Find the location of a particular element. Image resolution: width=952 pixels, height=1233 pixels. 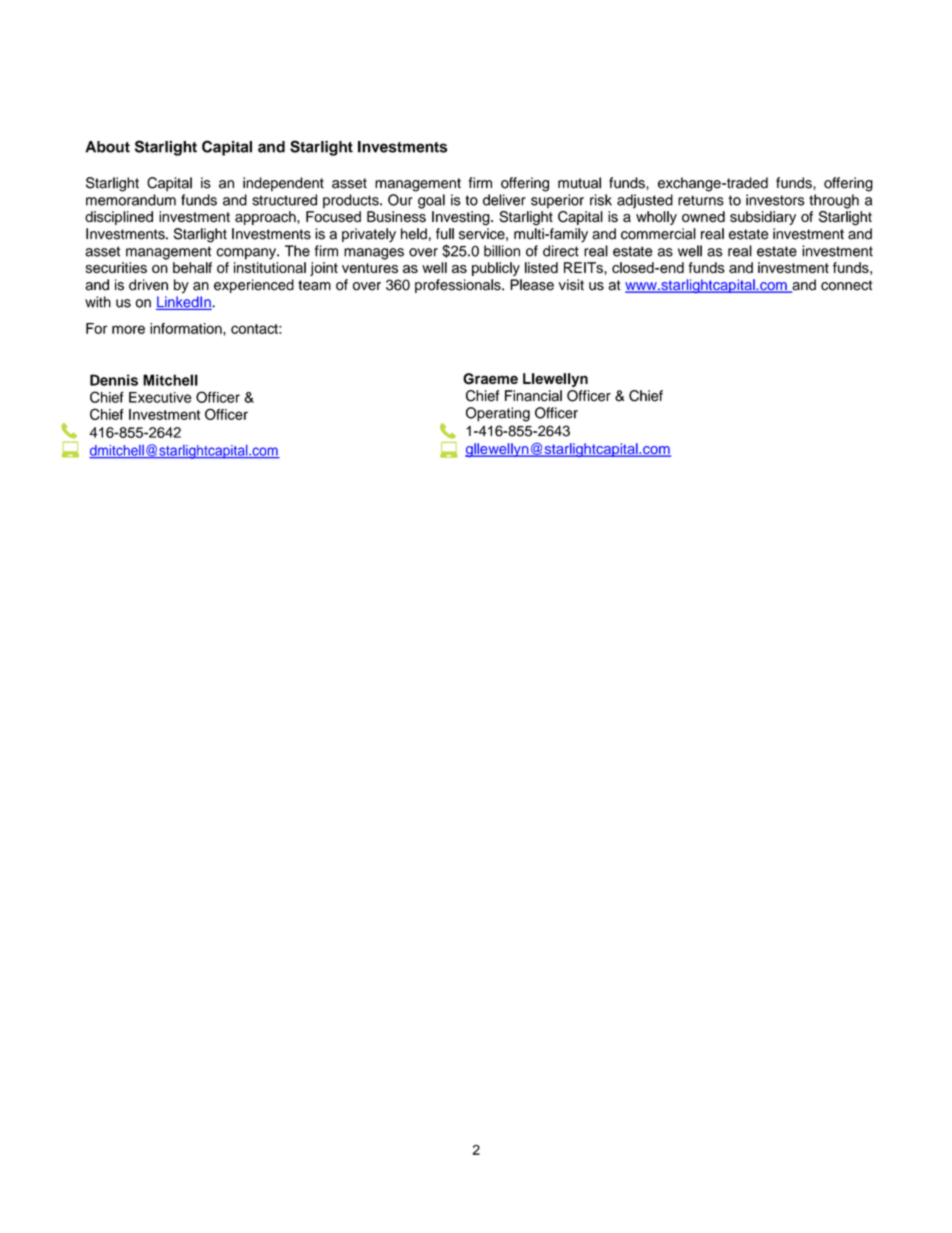

About is located at coordinates (107, 147).
